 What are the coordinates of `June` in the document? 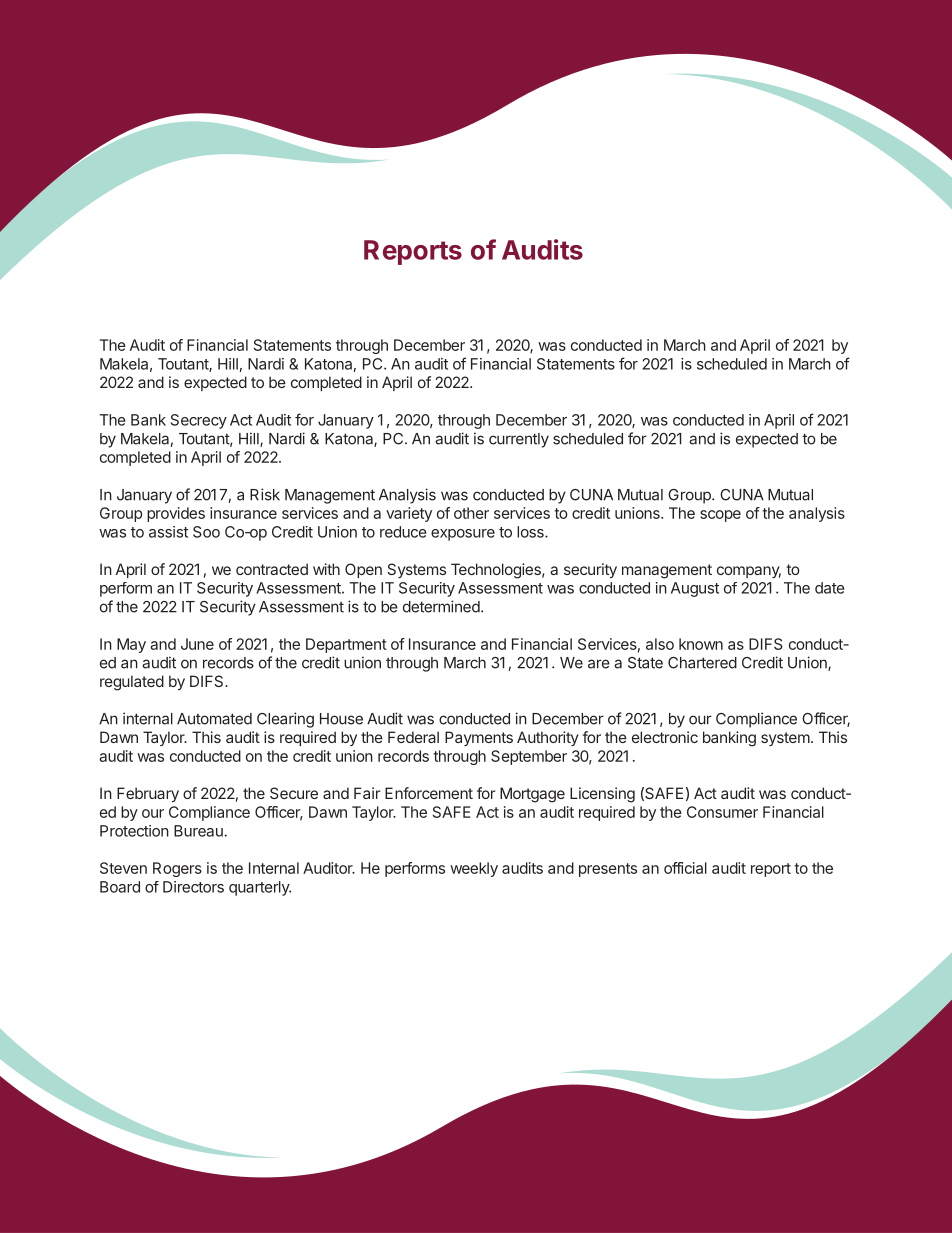 It's located at (197, 644).
